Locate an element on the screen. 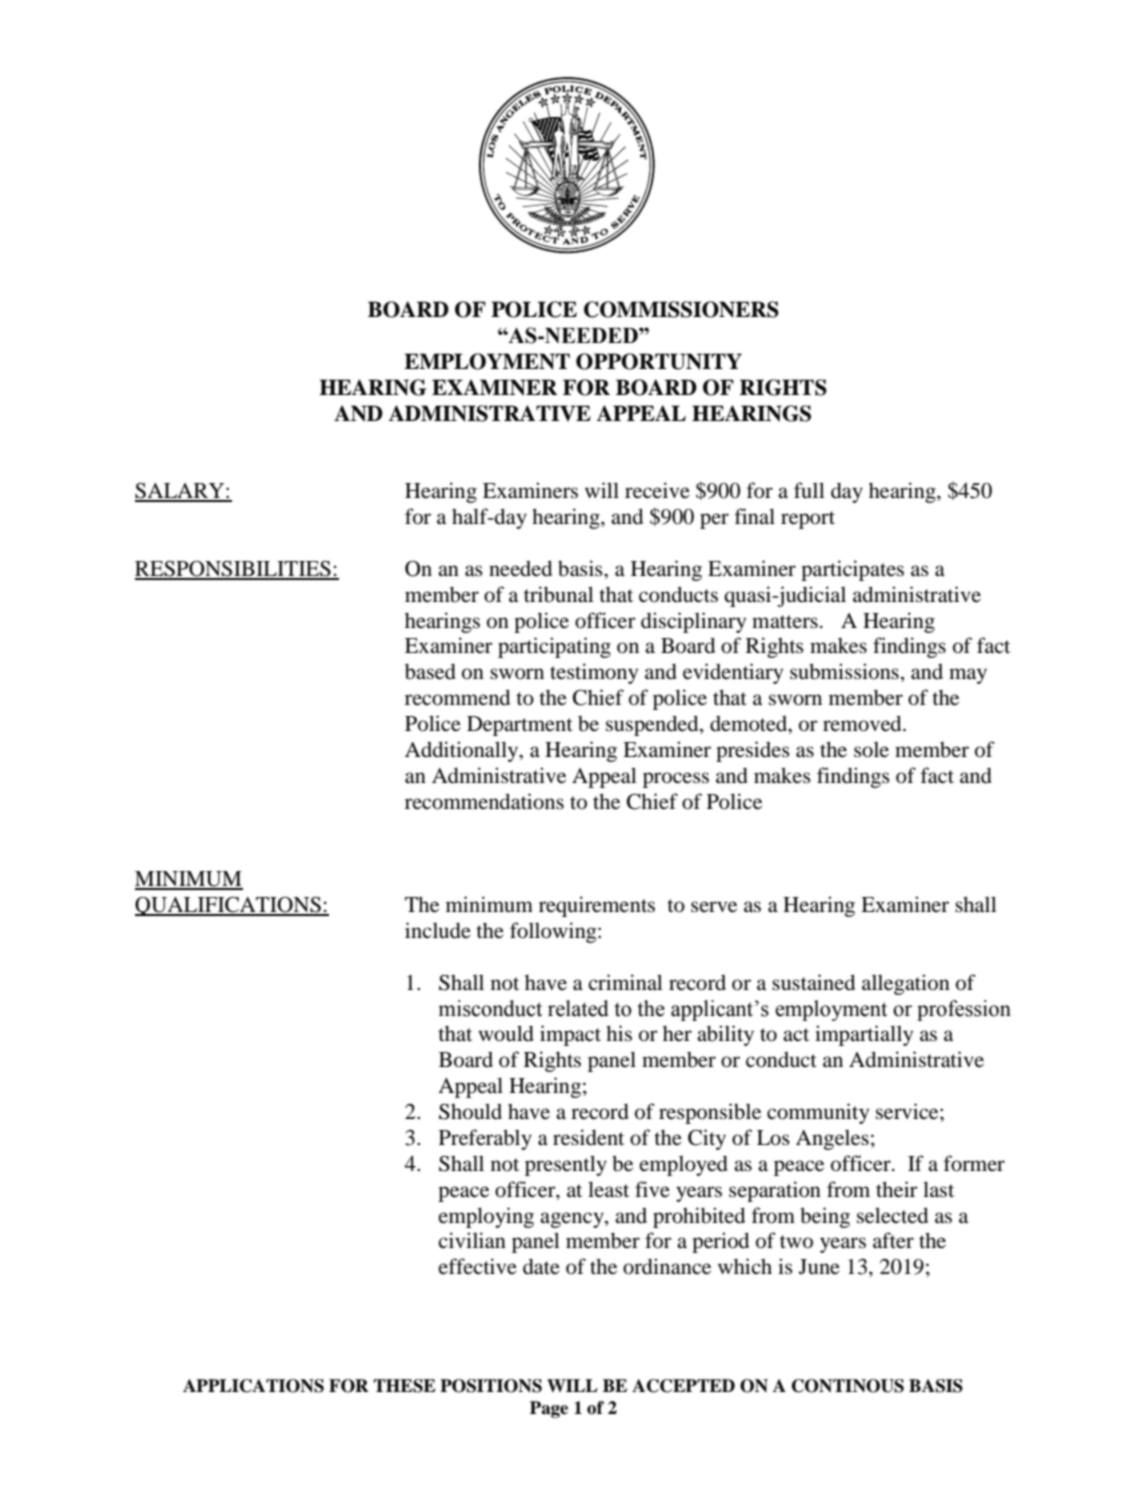 This screenshot has width=1147, height=1485. Angeles is located at coordinates (832, 1140).
